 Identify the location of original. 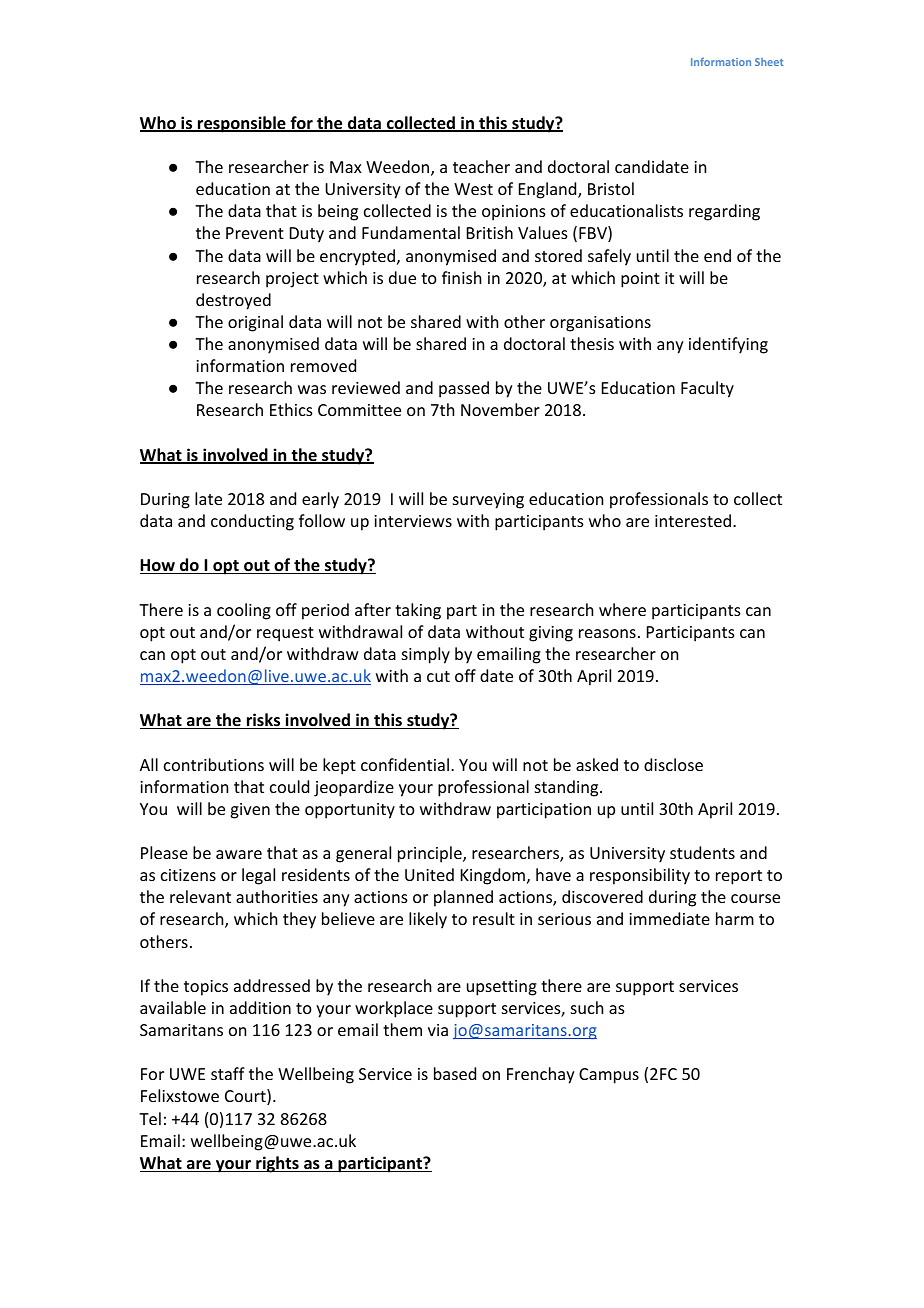
(255, 323).
